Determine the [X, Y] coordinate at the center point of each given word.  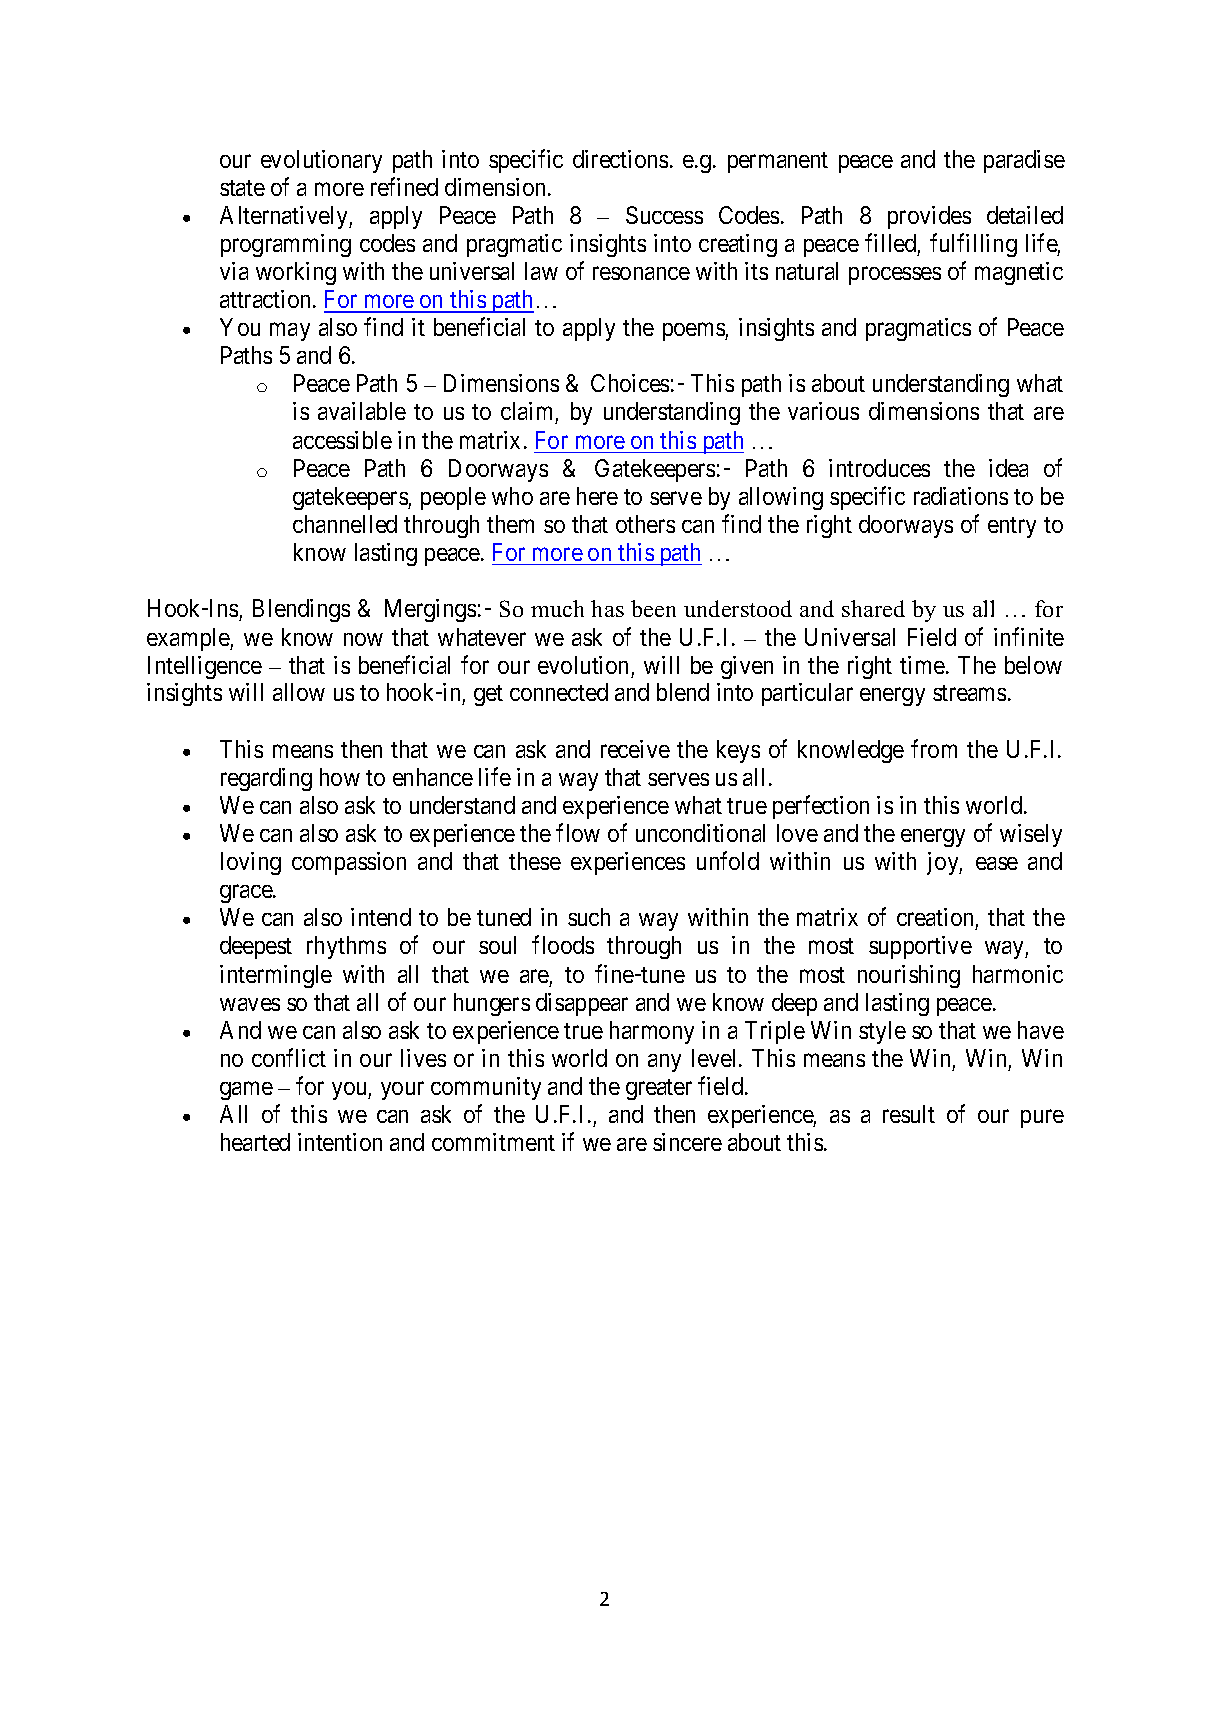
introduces [879, 468]
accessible [342, 440]
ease [997, 863]
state [242, 188]
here [597, 496]
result [909, 1114]
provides [929, 217]
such [589, 917]
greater [659, 1089]
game [246, 1091]
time [922, 665]
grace [247, 894]
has [607, 608]
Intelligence [205, 667]
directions [620, 159]
